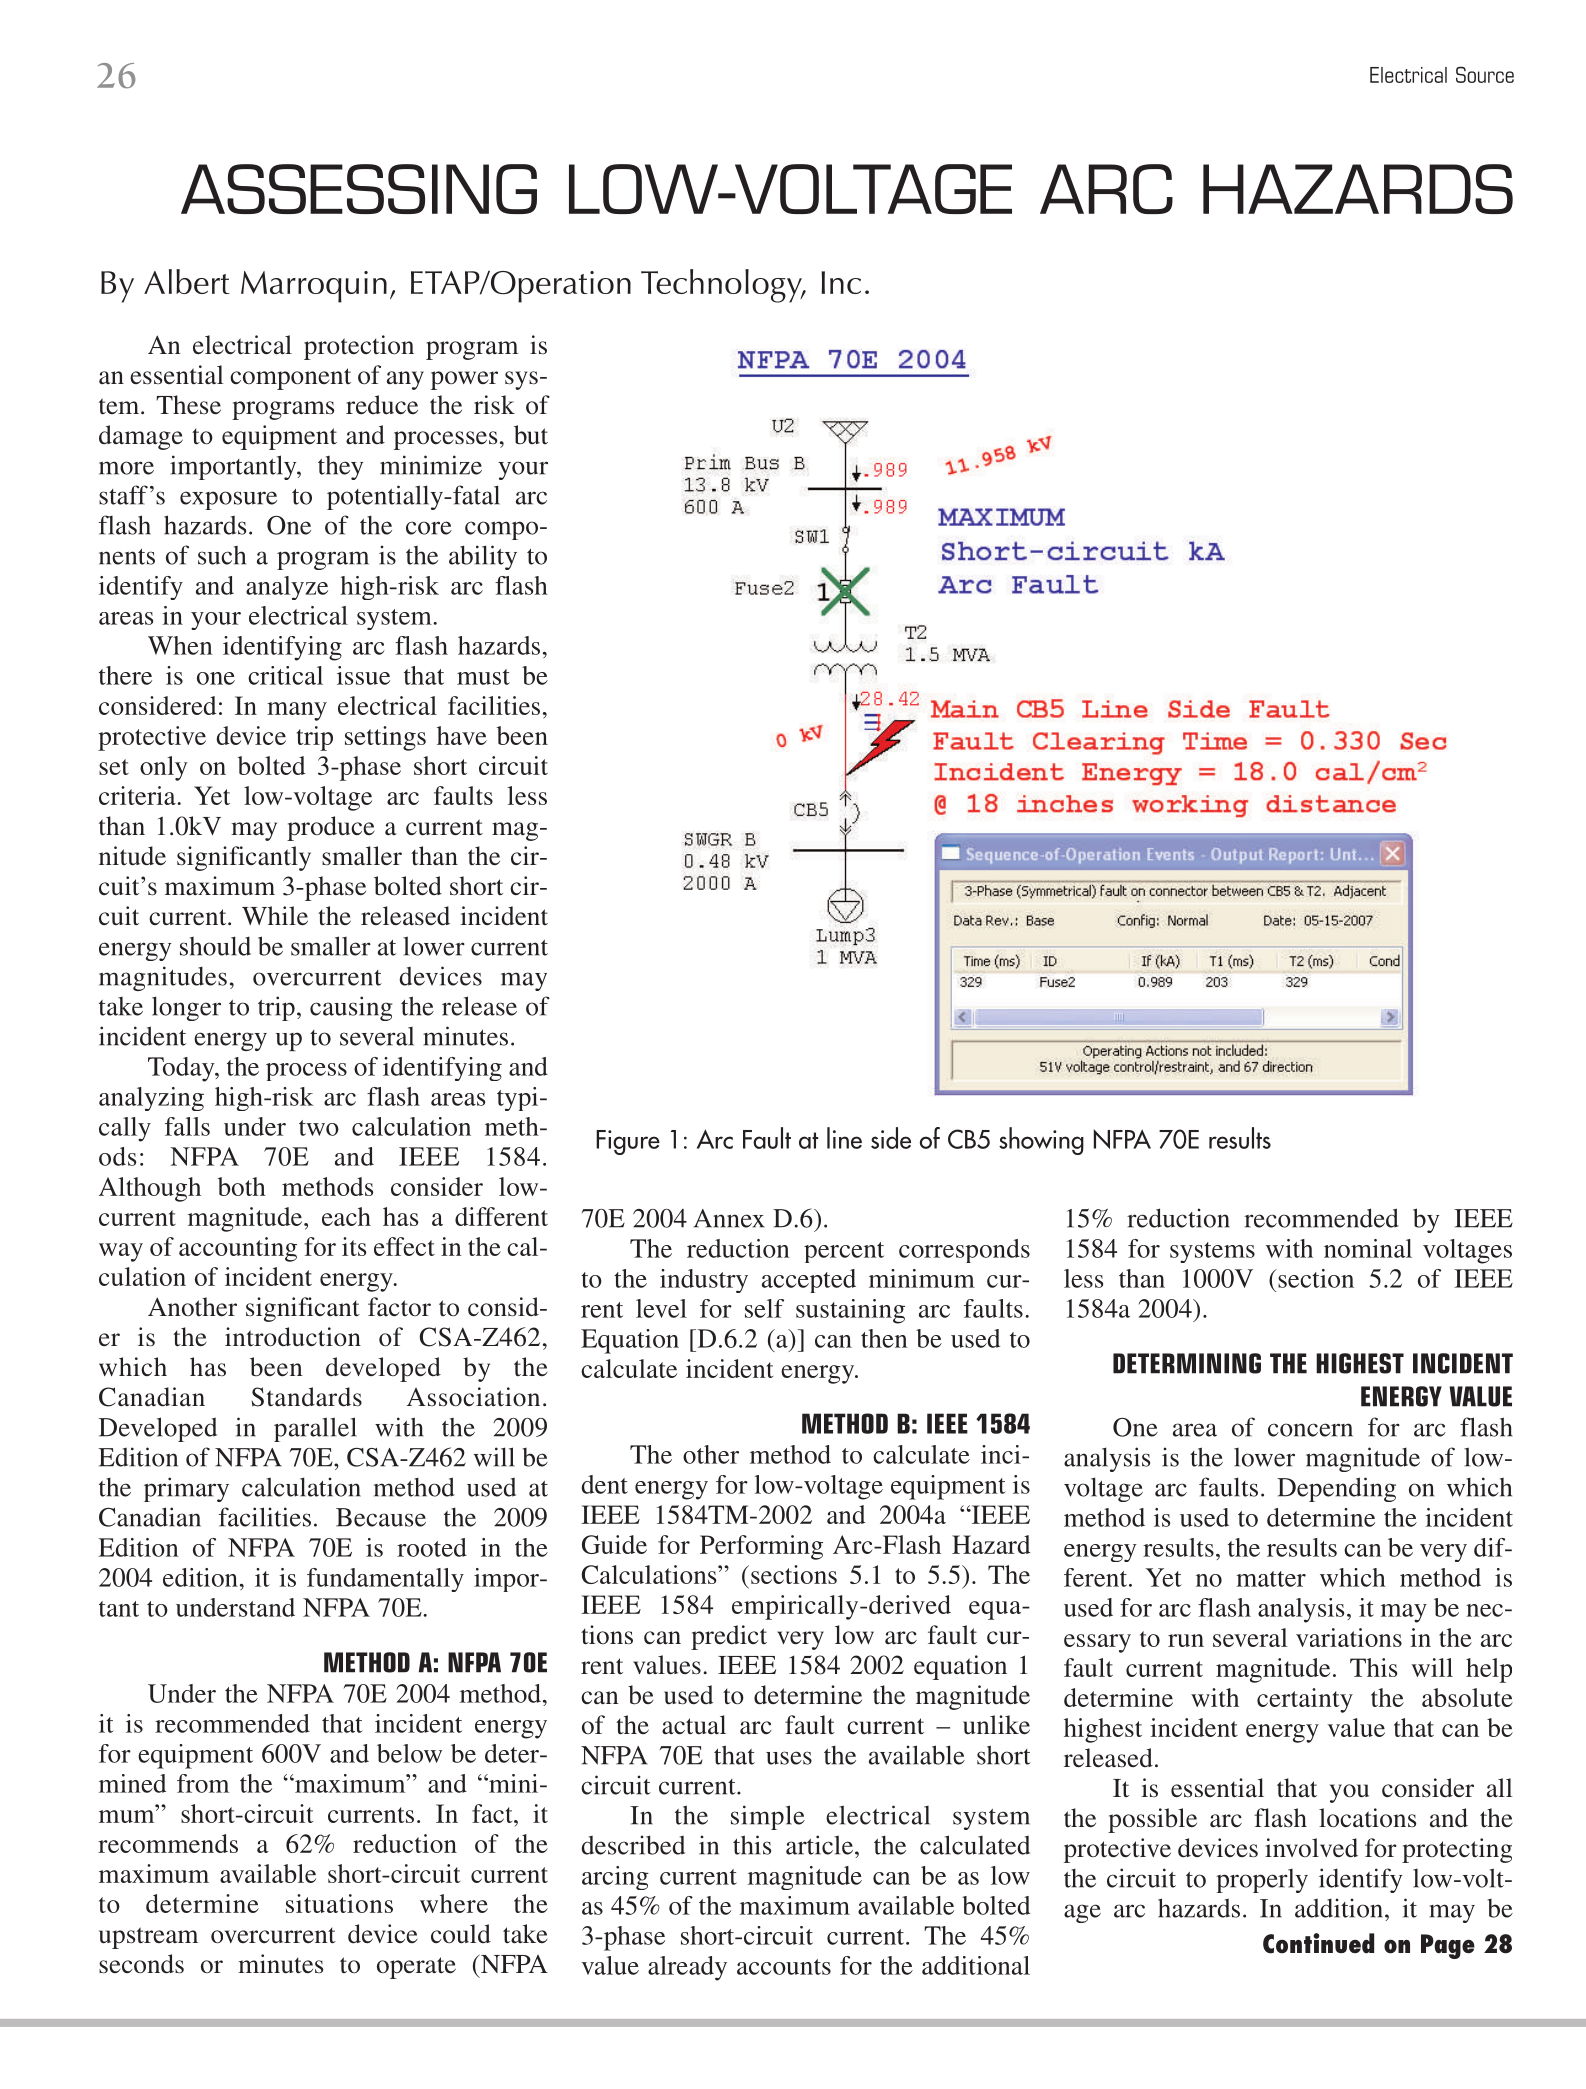 The image size is (1586, 2089). What do you see at coordinates (315, 1429) in the image?
I see `parallel` at bounding box center [315, 1429].
